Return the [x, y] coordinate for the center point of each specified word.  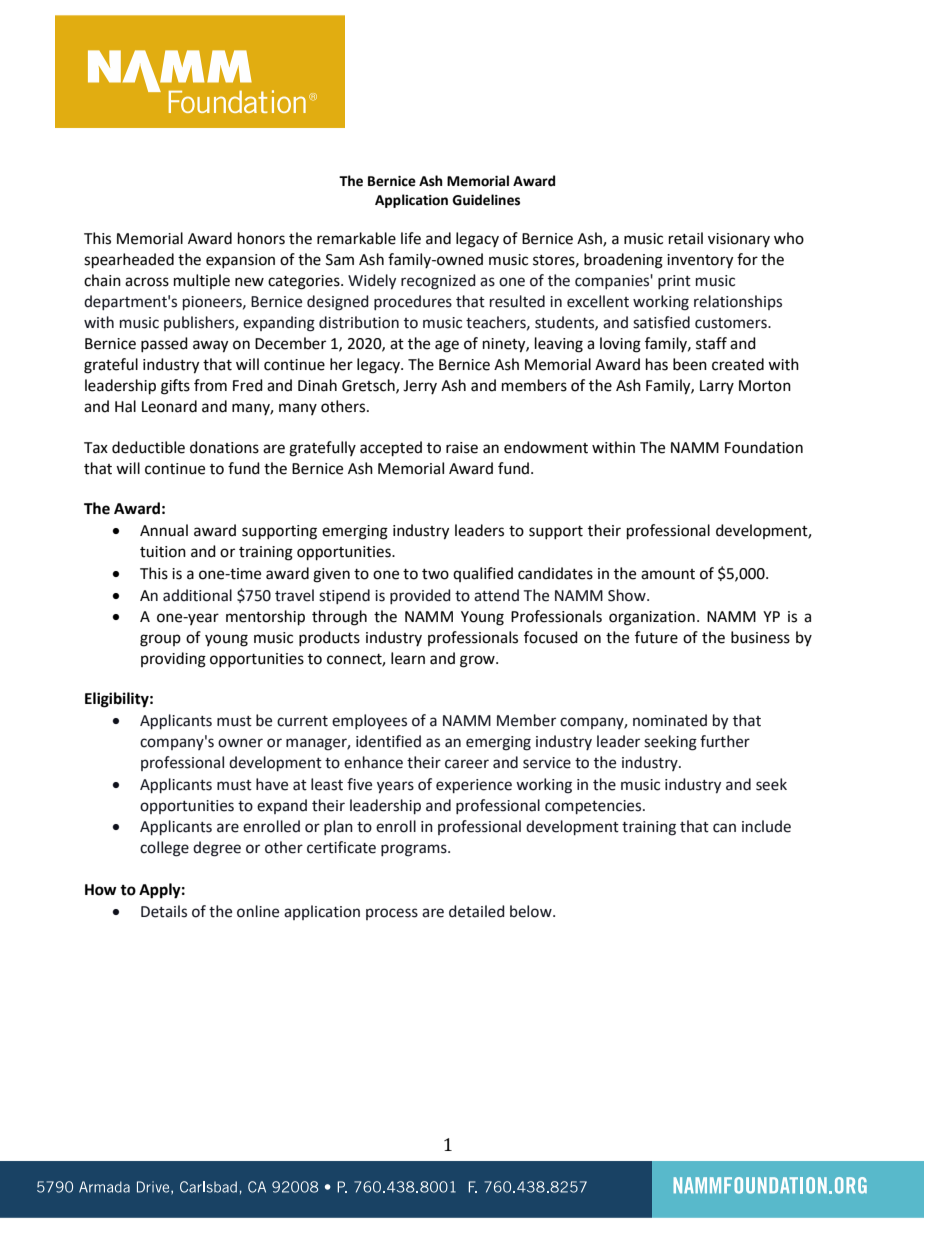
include [766, 826]
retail [686, 238]
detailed [477, 911]
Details [164, 911]
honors [261, 238]
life [411, 238]
